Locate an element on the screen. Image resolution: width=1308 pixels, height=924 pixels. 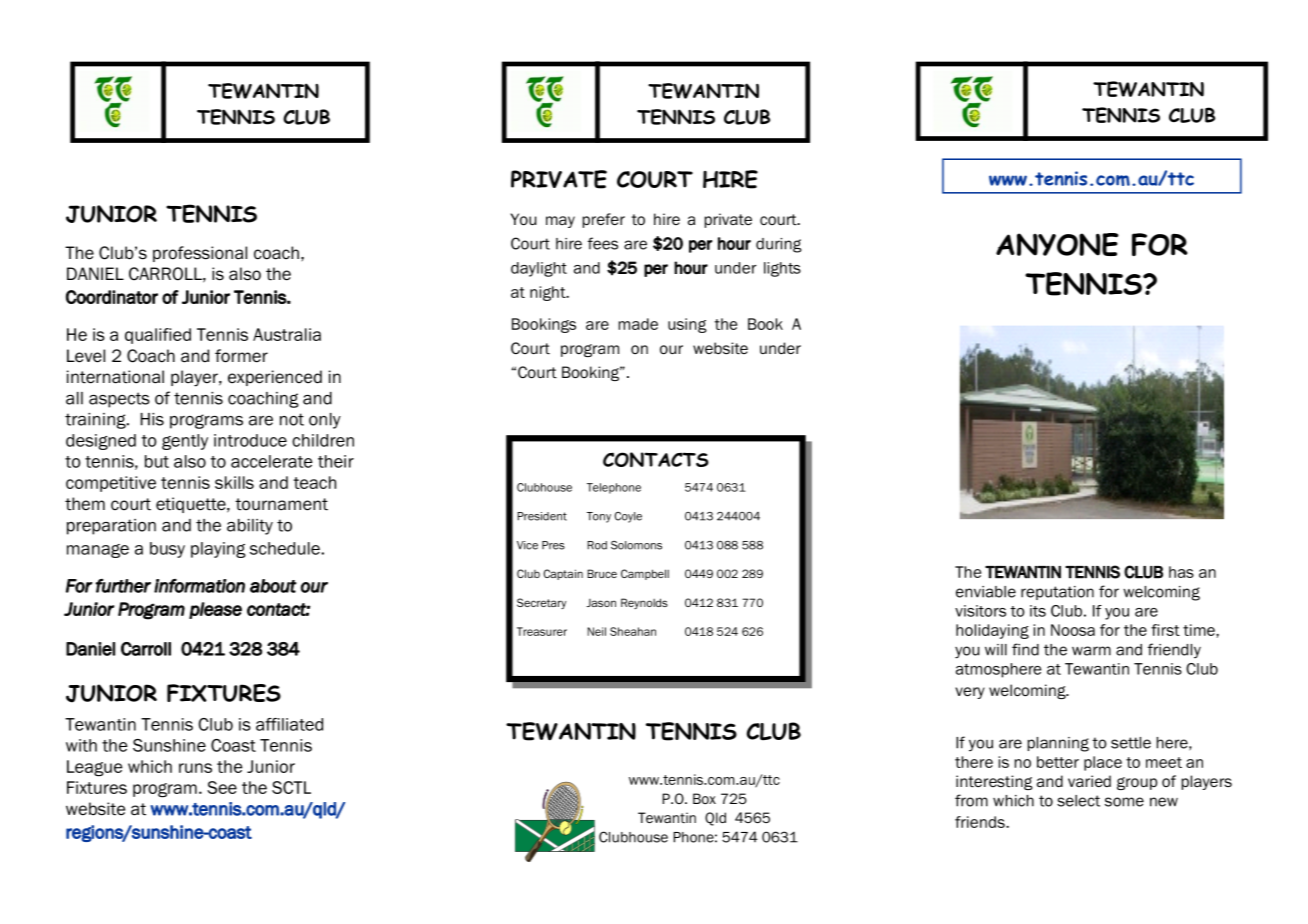
using is located at coordinates (687, 325).
